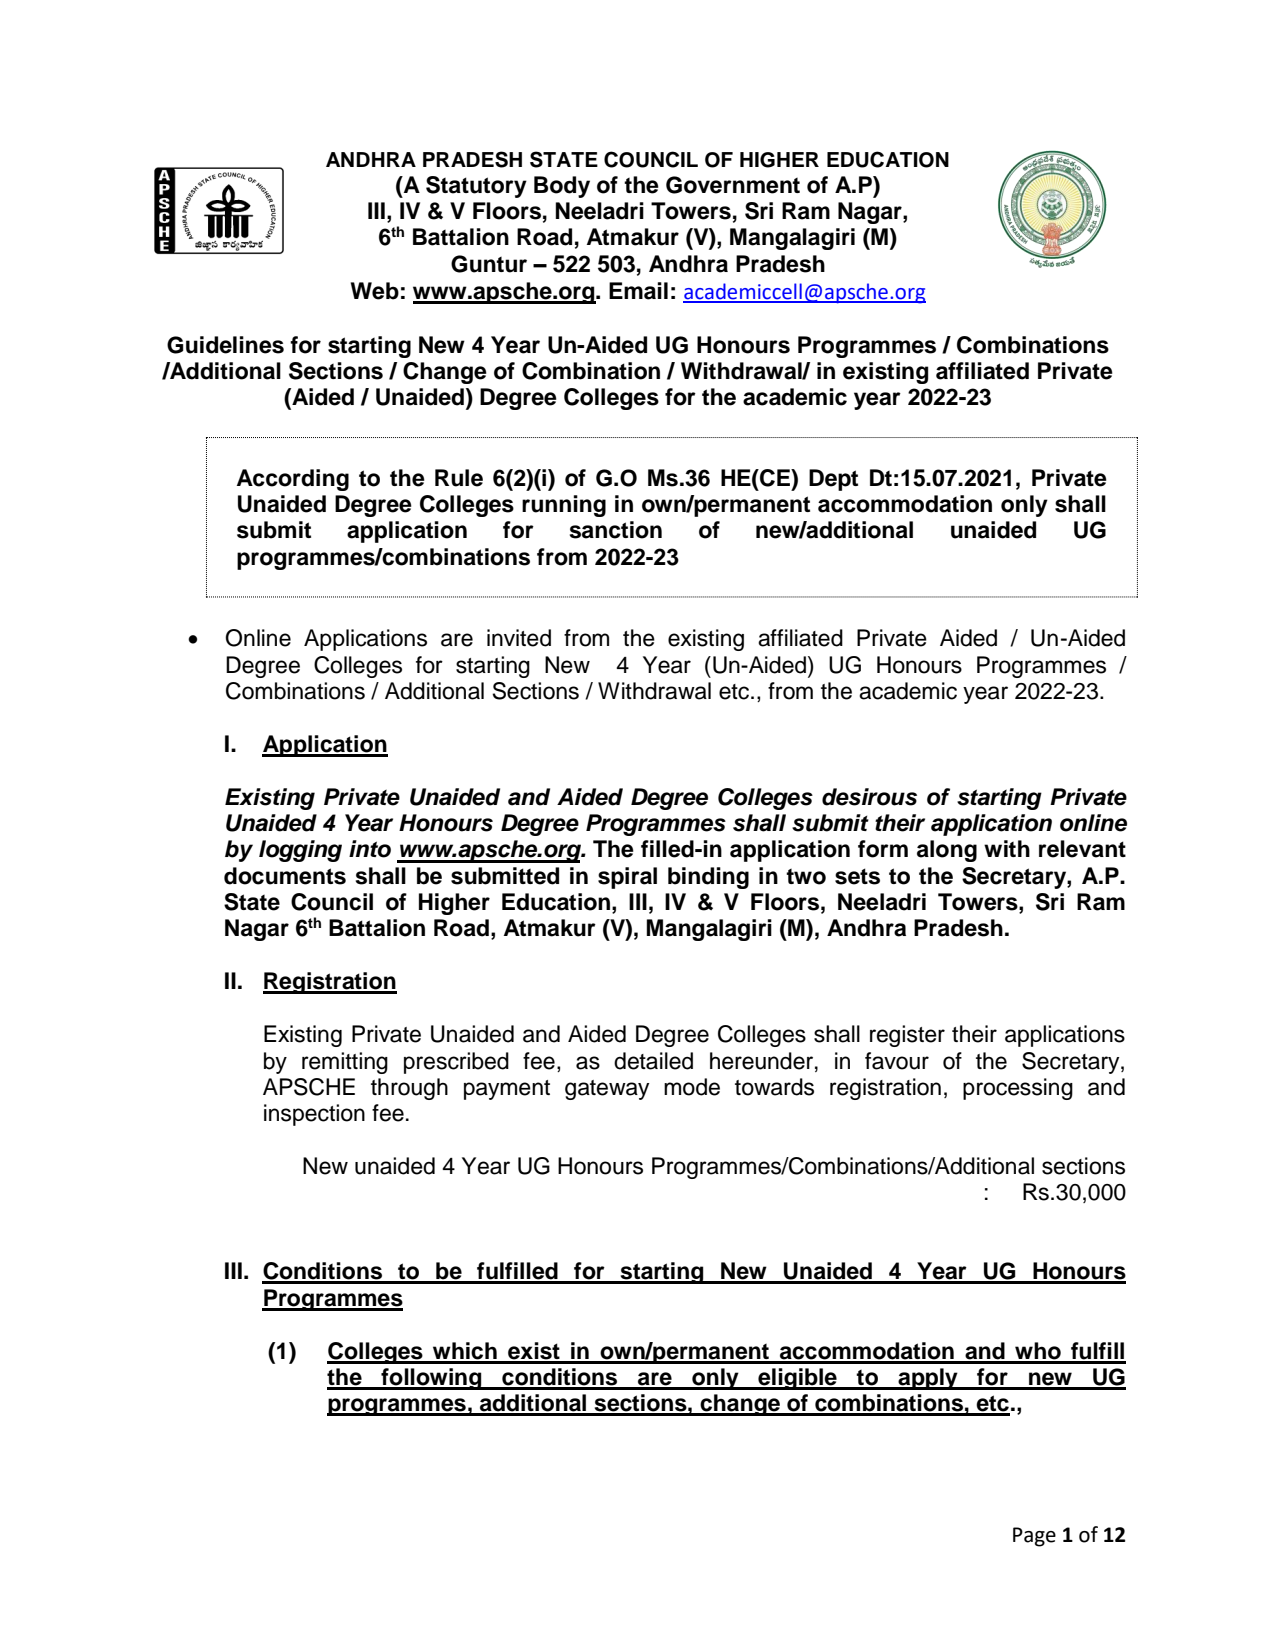 The image size is (1276, 1651). I want to click on processing, so click(1018, 1089).
